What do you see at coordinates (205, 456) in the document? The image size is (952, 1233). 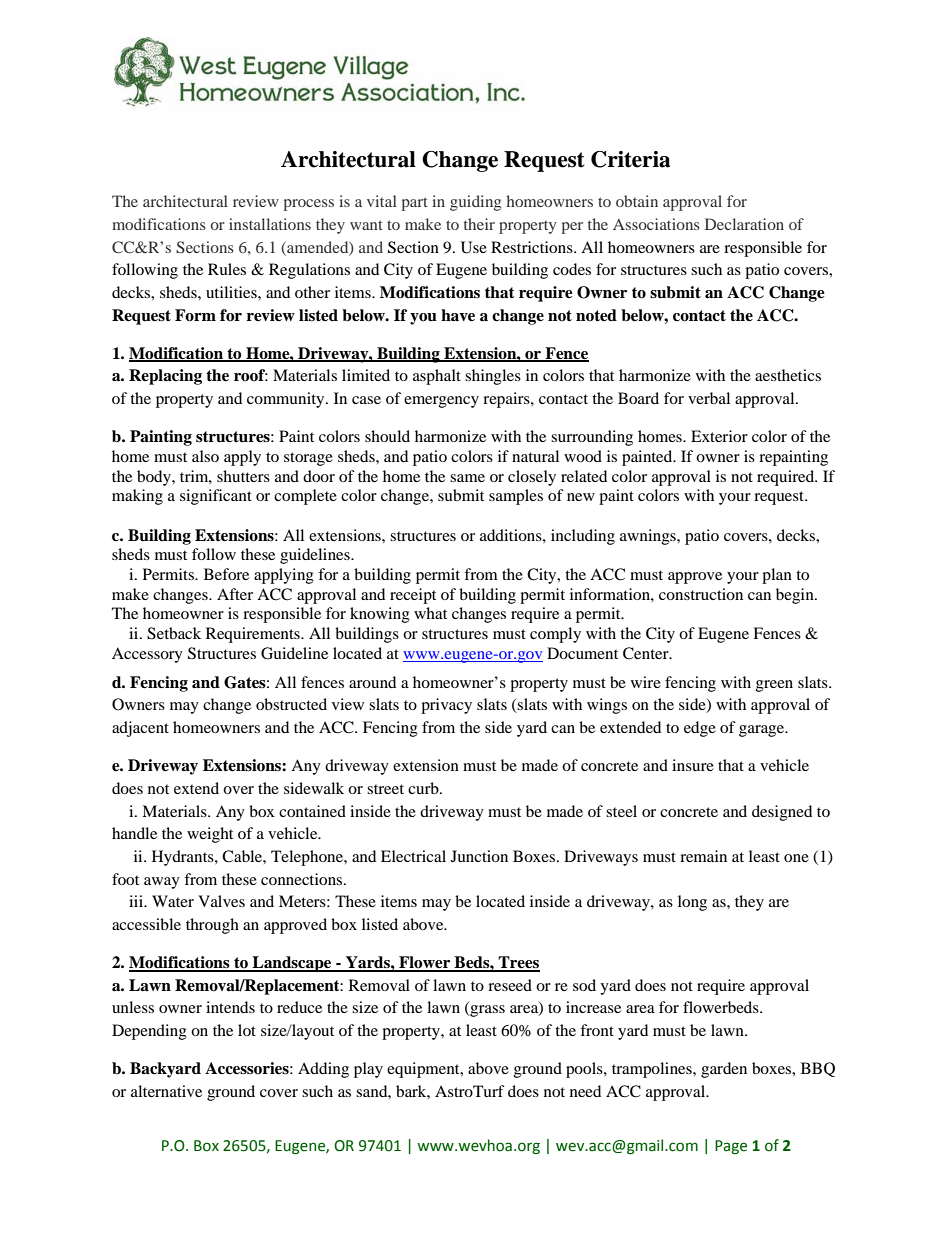 I see `also` at bounding box center [205, 456].
